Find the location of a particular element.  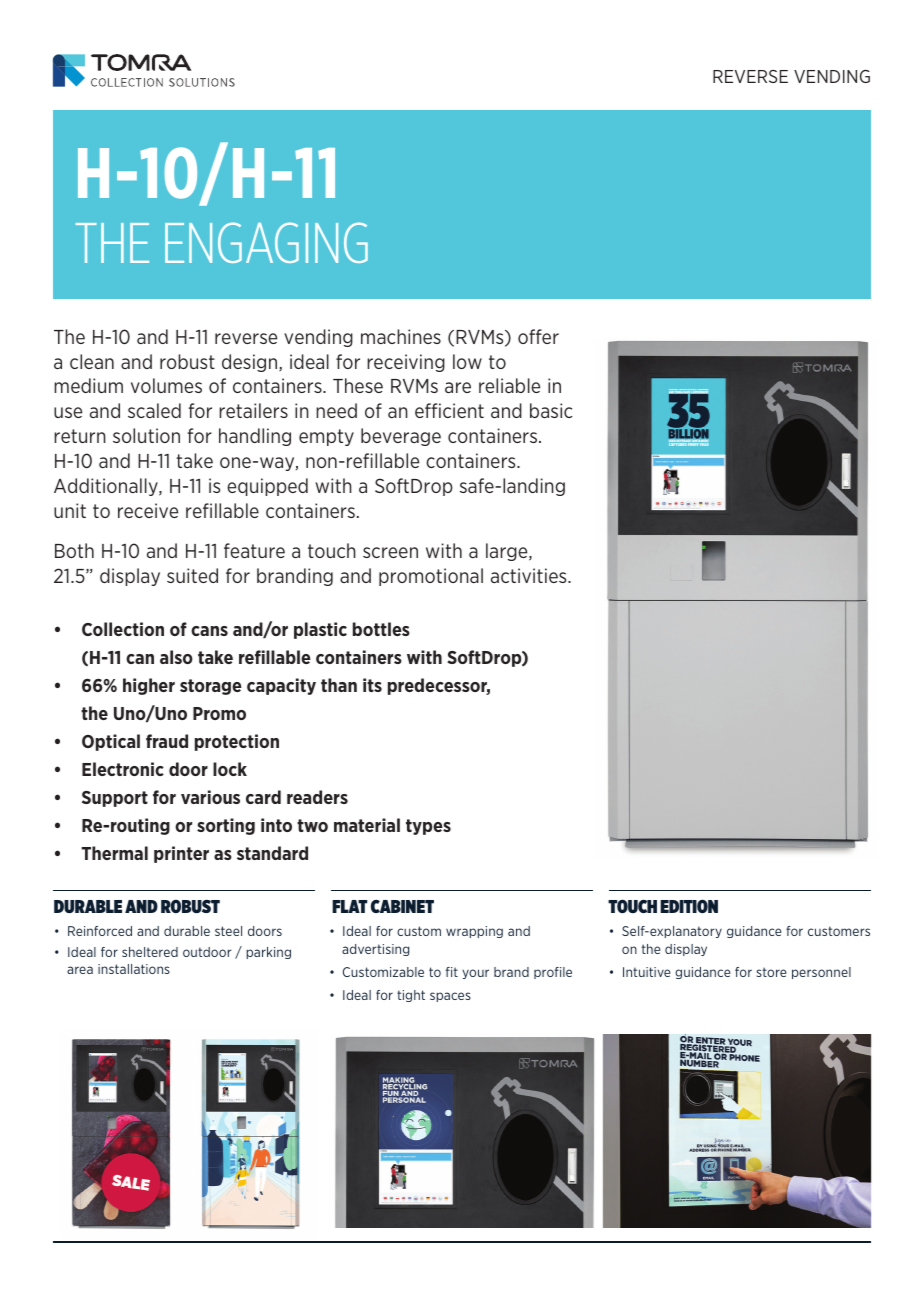

installations is located at coordinates (134, 969).
